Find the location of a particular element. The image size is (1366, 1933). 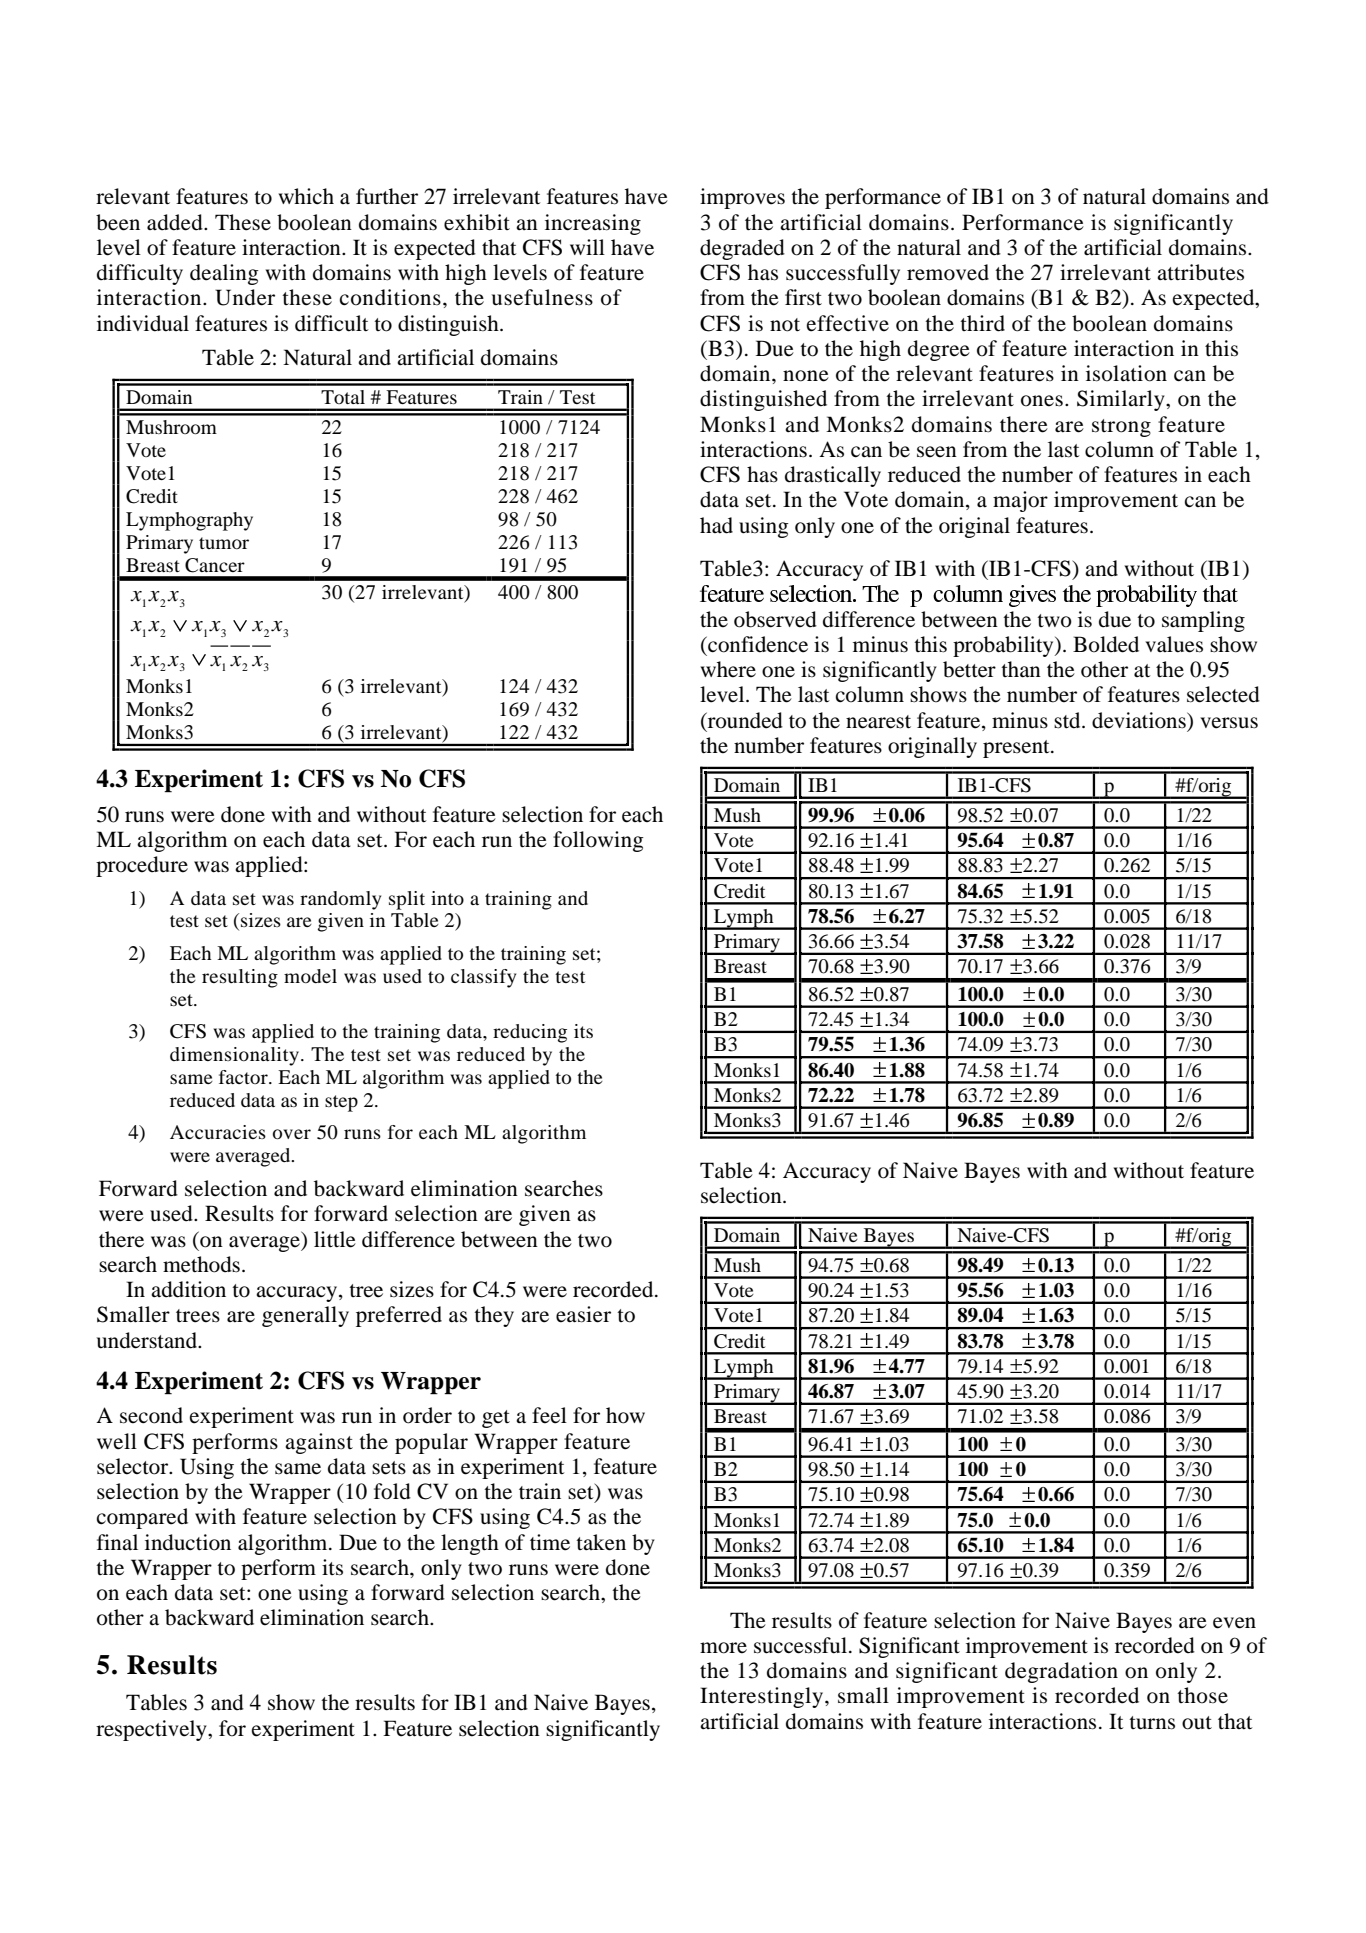

dealing is located at coordinates (224, 274).
